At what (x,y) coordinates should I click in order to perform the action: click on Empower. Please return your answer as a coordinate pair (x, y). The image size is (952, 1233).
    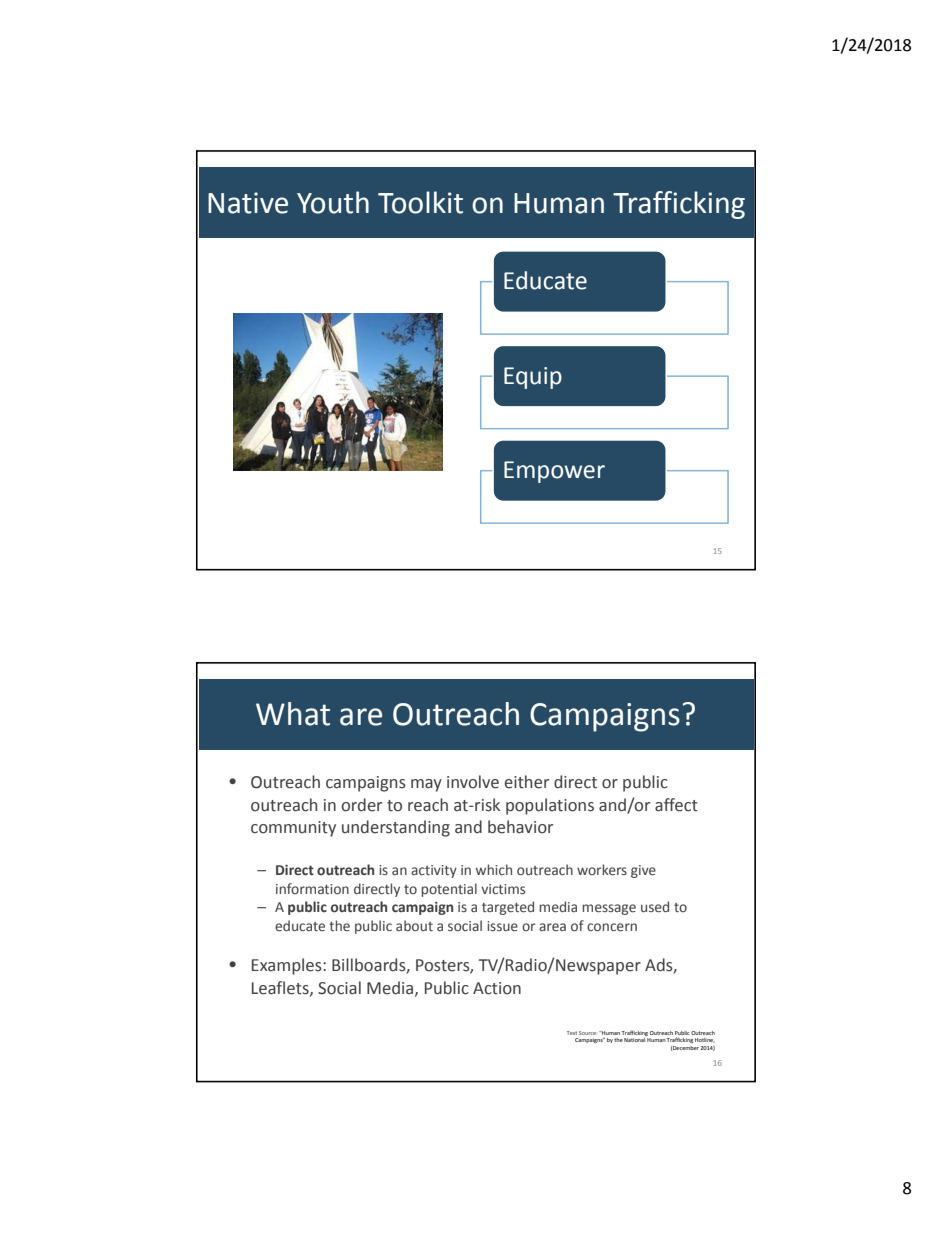
    Looking at the image, I should click on (554, 472).
